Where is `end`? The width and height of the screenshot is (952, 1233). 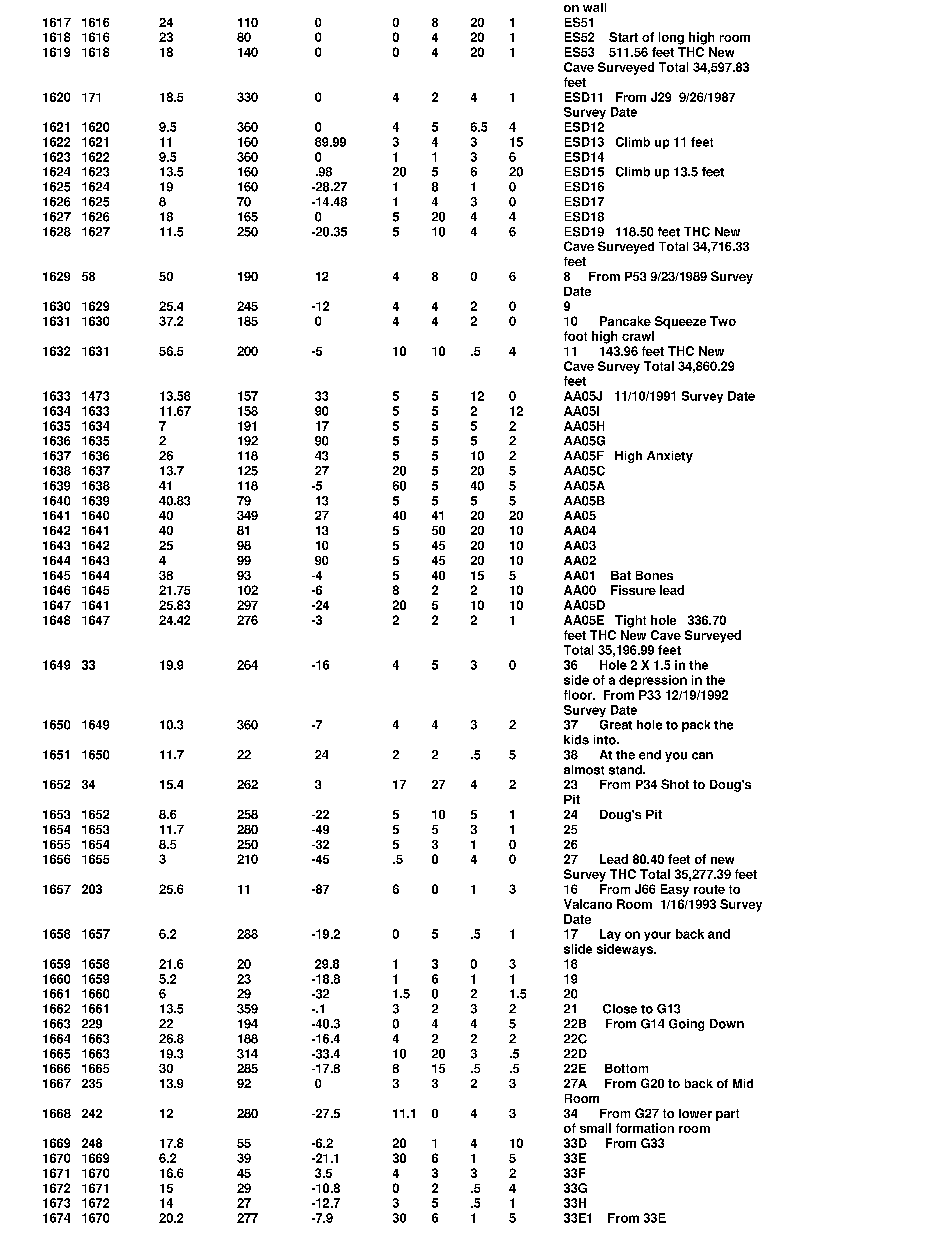 end is located at coordinates (650, 755).
